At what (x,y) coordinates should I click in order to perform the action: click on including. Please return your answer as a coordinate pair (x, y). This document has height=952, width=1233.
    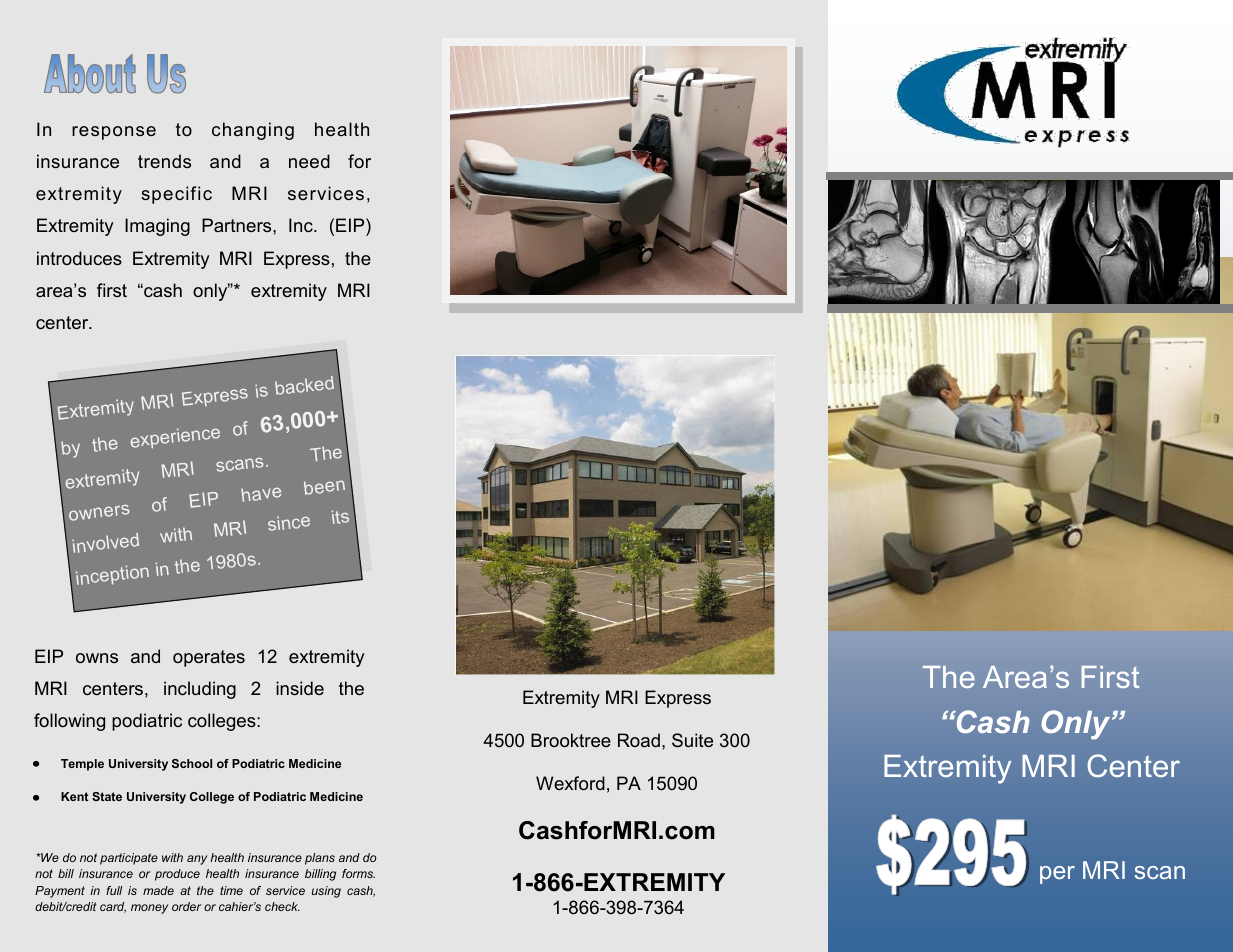
    Looking at the image, I should click on (200, 690).
